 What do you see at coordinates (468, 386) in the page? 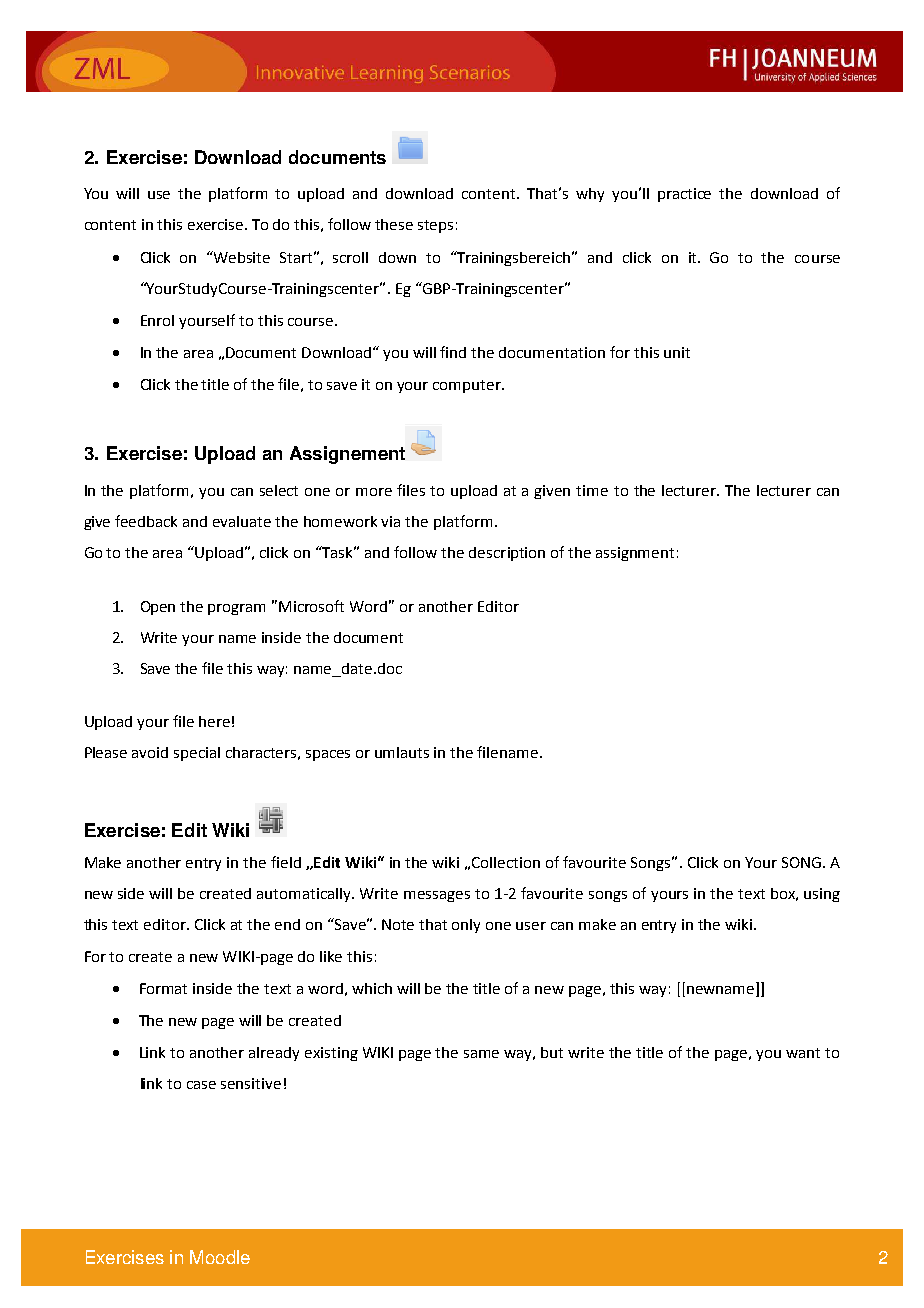
I see `computer` at bounding box center [468, 386].
